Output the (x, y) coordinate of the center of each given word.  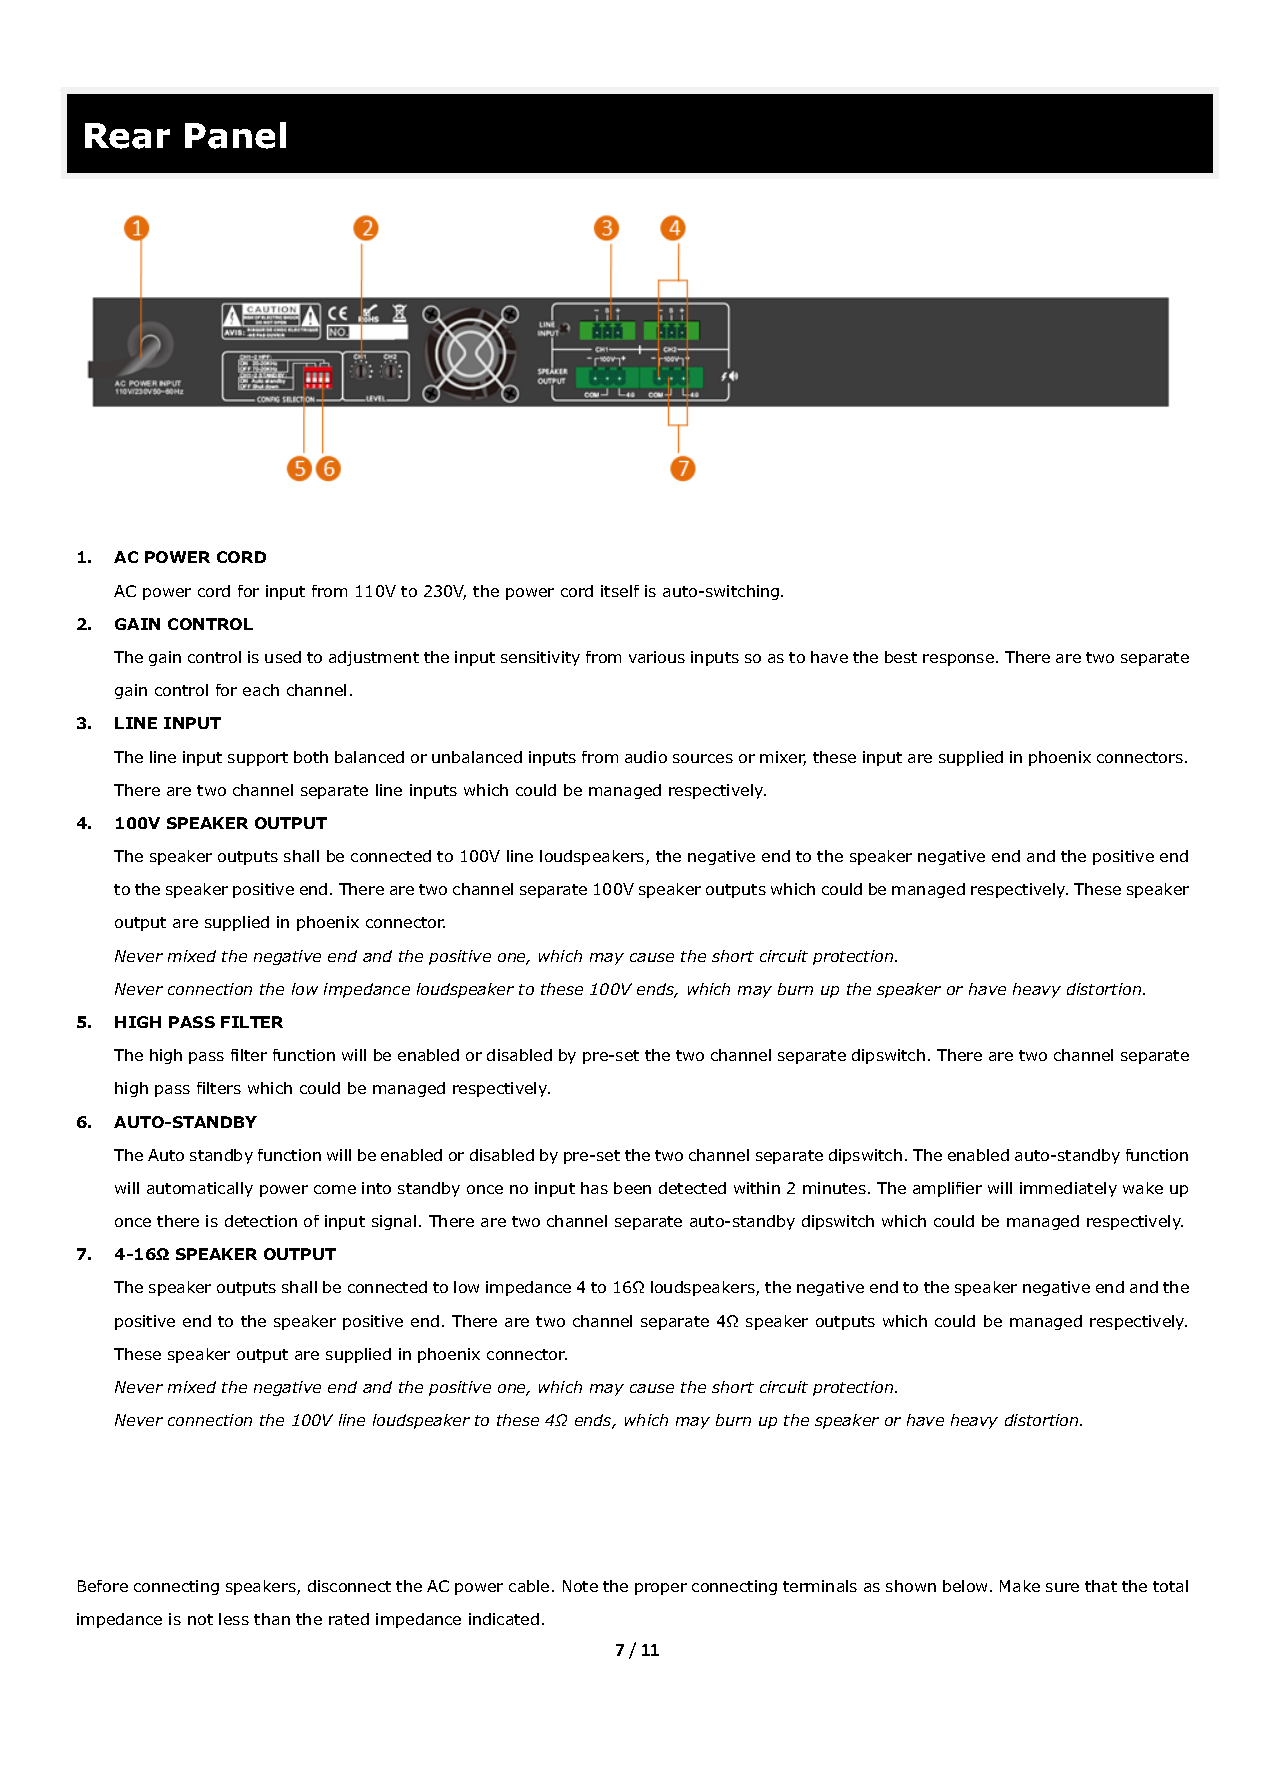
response (958, 660)
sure (1062, 1587)
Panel (235, 135)
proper (661, 1589)
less (234, 1619)
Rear (127, 136)
